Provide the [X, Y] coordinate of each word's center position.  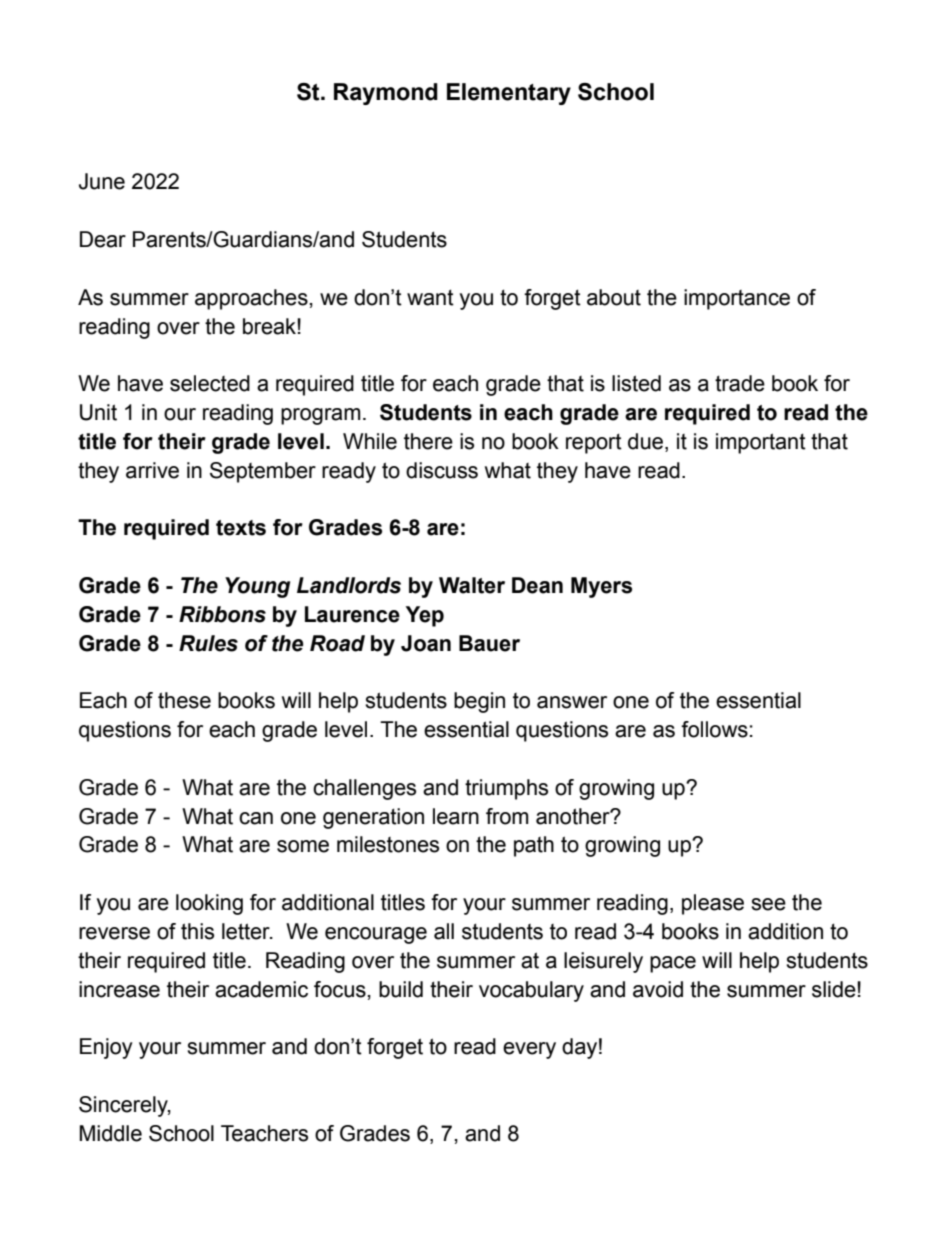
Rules [208, 643]
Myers [601, 587]
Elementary [509, 94]
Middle [111, 1133]
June [102, 181]
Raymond [386, 94]
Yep [425, 616]
